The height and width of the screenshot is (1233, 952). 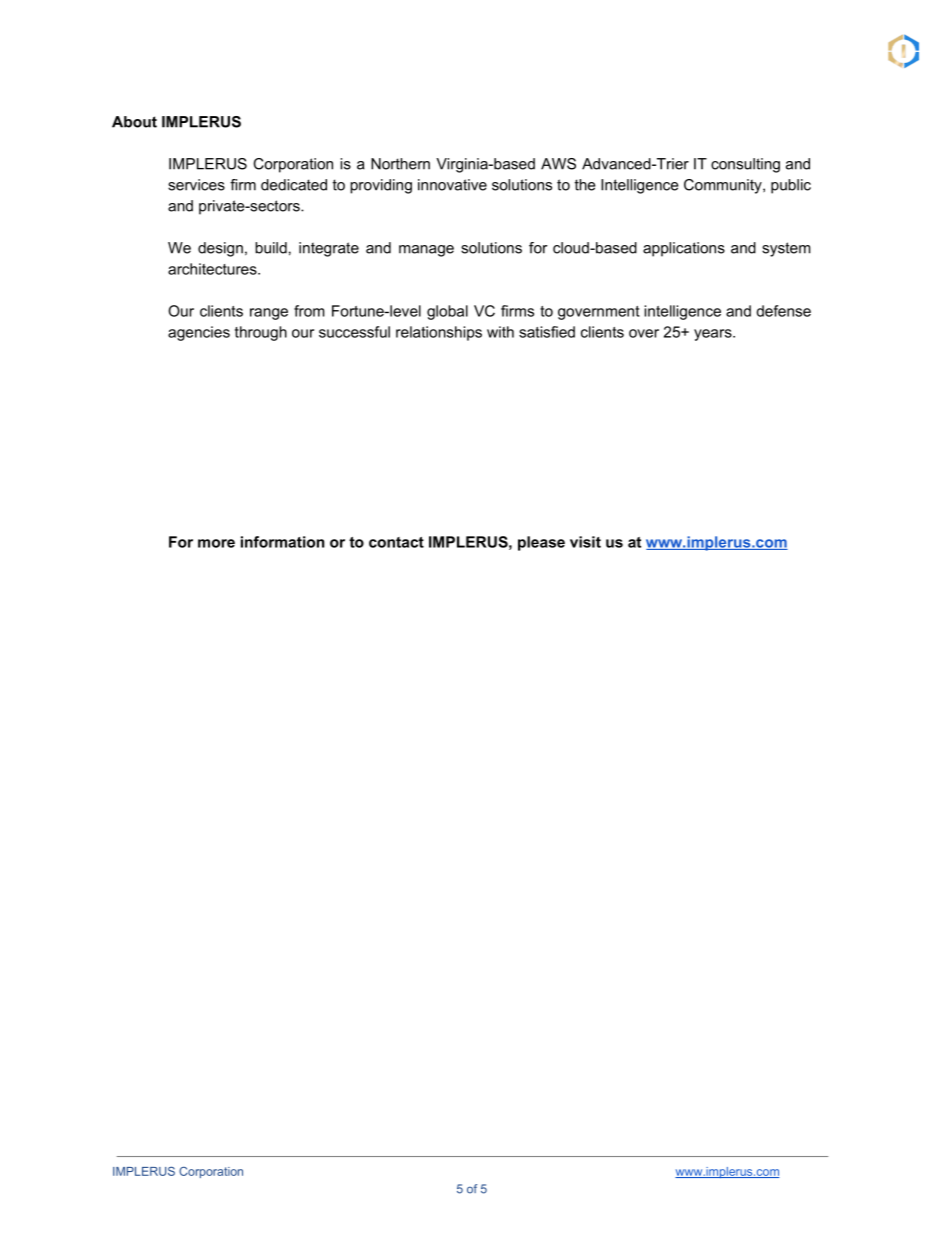 What do you see at coordinates (400, 164) in the screenshot?
I see `Northern` at bounding box center [400, 164].
